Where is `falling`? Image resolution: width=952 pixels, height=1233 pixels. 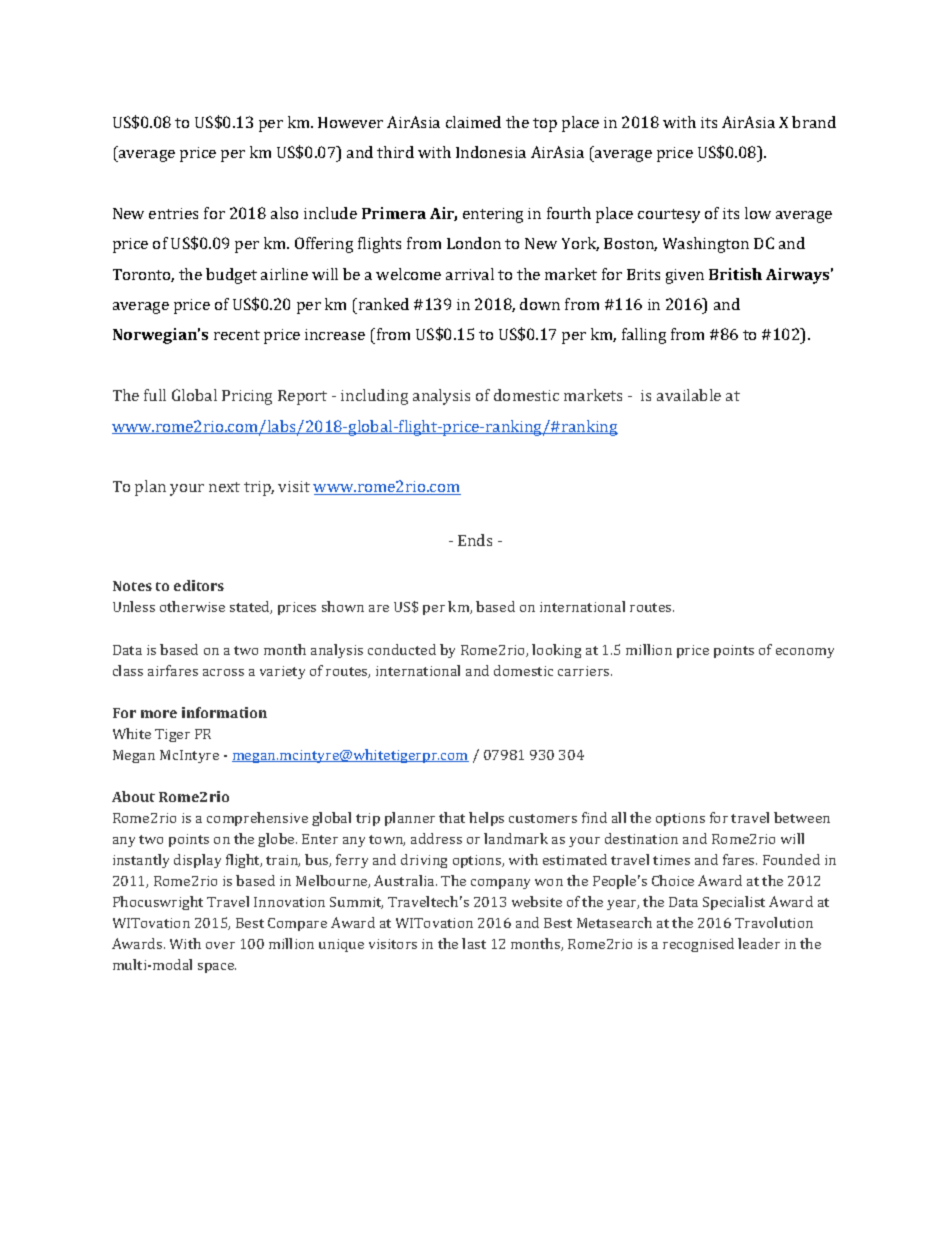
falling is located at coordinates (644, 336).
